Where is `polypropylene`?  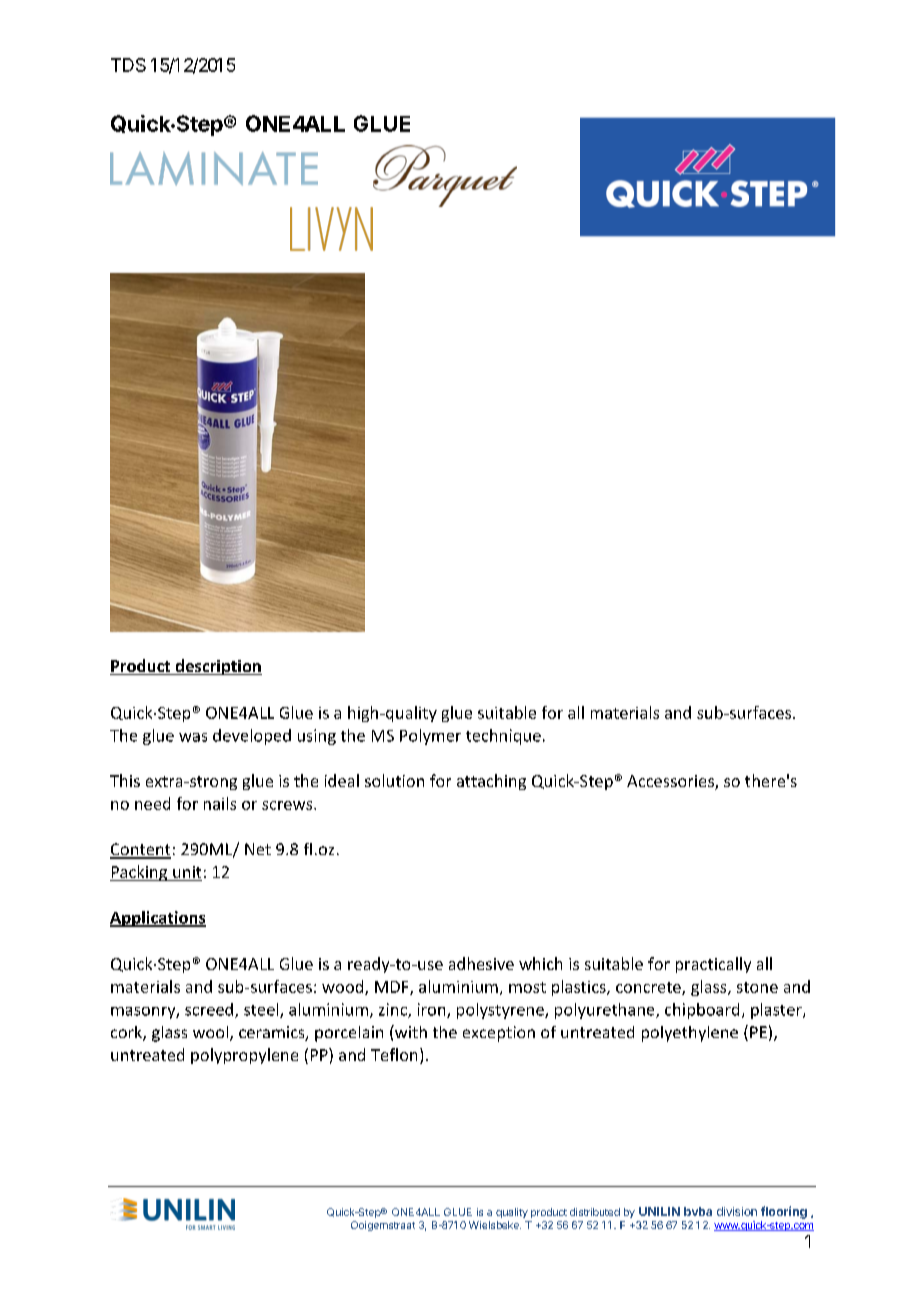 polypropylene is located at coordinates (244, 1056).
